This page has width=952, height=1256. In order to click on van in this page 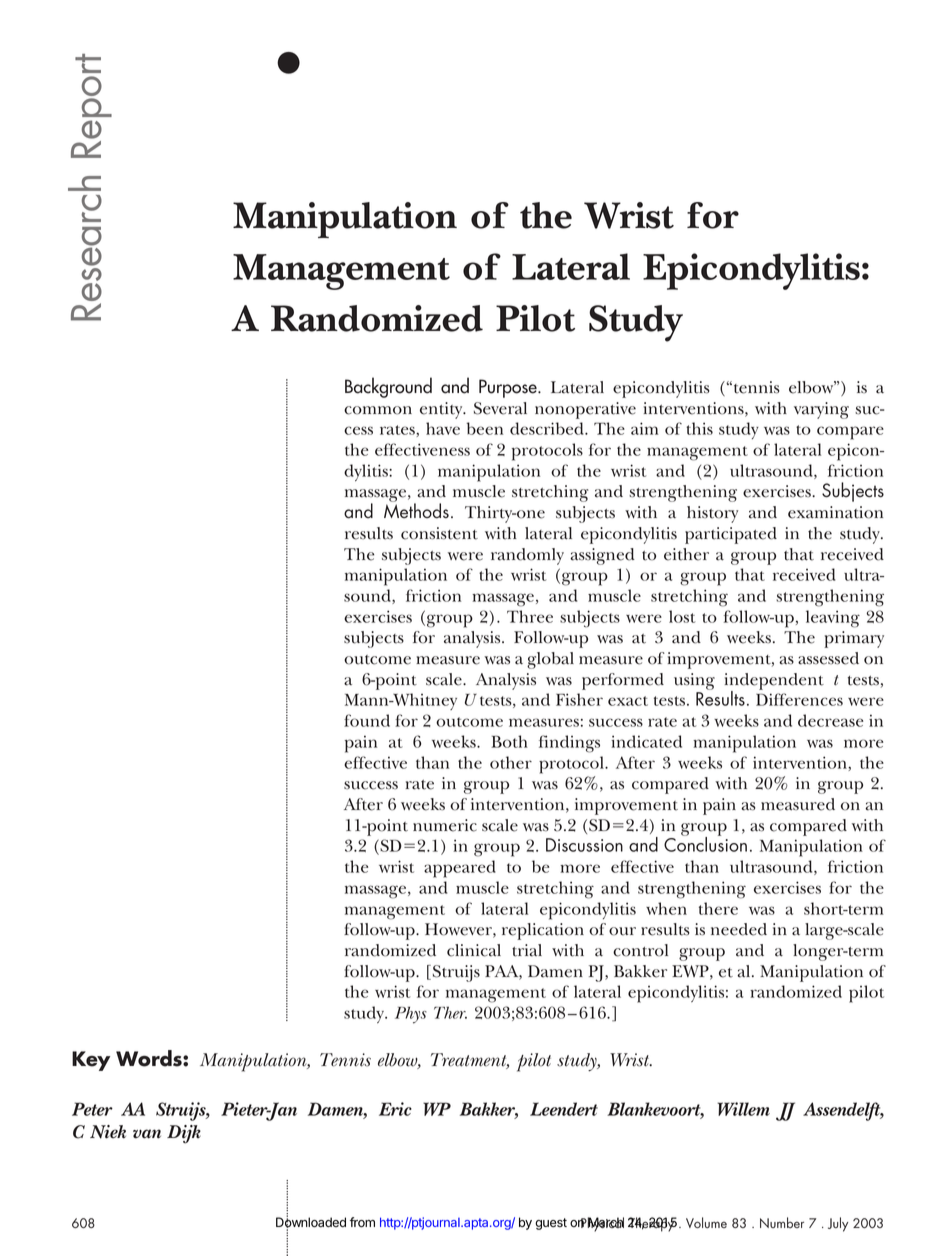, I will do `click(147, 1134)`.
